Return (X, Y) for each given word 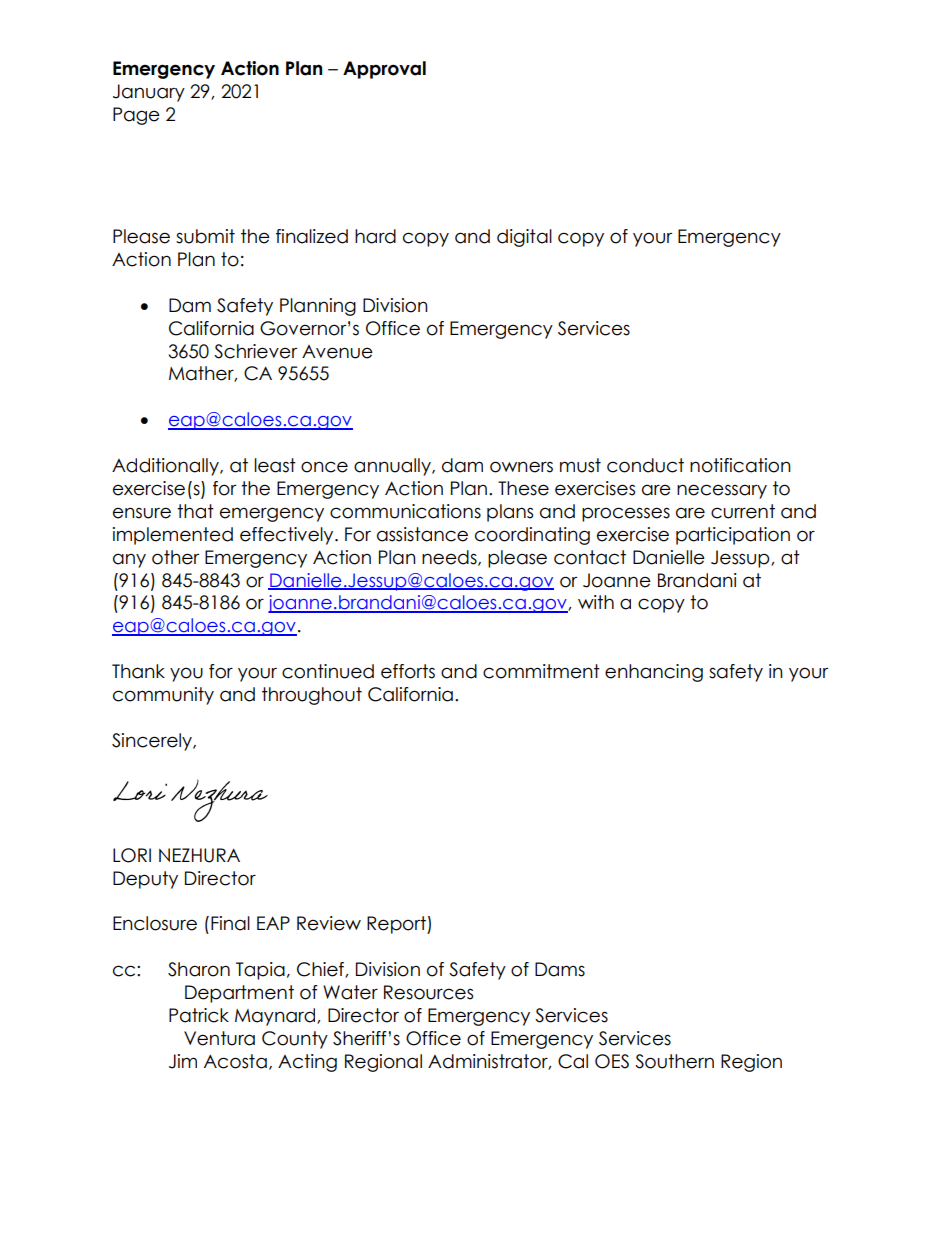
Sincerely (153, 742)
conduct (645, 465)
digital (524, 238)
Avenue (337, 352)
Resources (428, 992)
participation (733, 536)
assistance (422, 534)
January (149, 93)
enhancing (654, 673)
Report (397, 925)
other (175, 557)
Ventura (219, 1038)
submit (205, 236)
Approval (384, 70)
